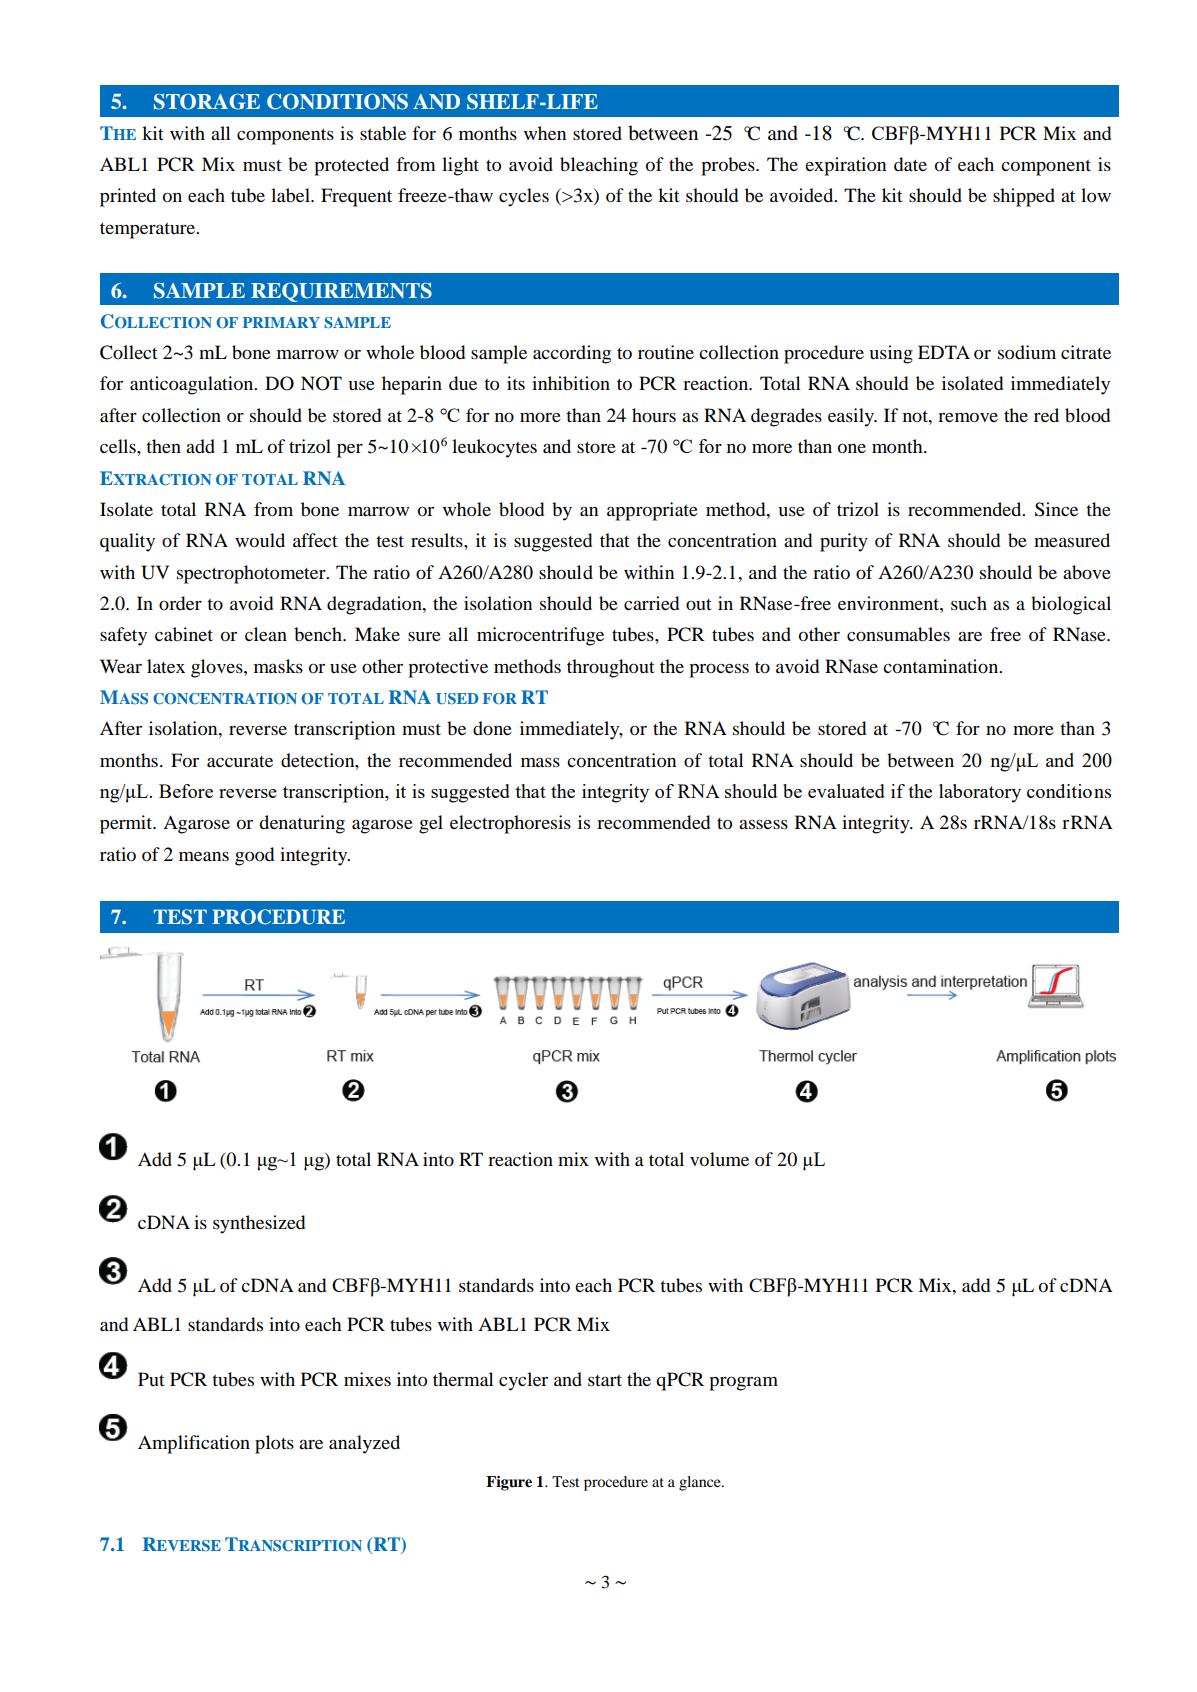 This image has width=1197, height=1692. Describe the element at coordinates (510, 824) in the image. I see `electrophoresis` at that location.
